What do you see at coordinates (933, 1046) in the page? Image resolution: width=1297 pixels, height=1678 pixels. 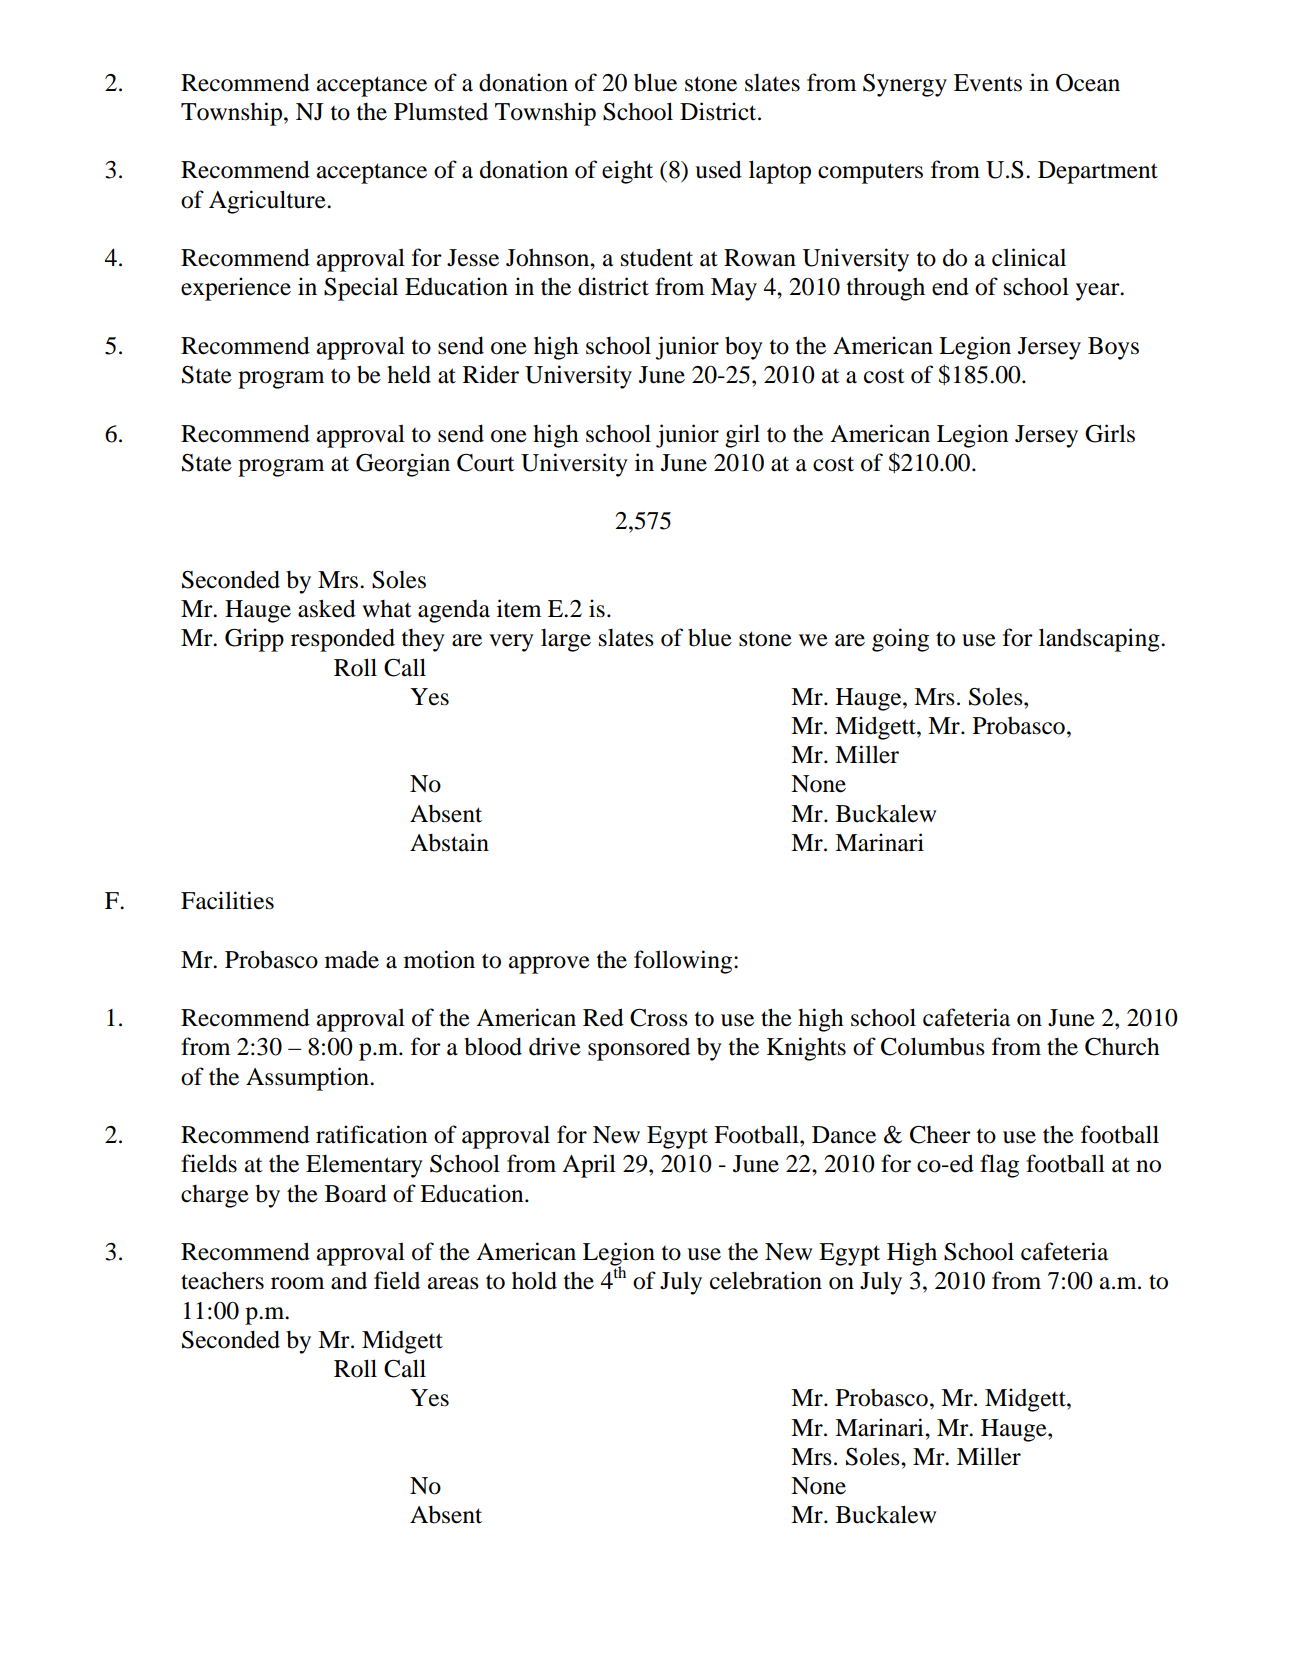 I see `Columbus` at bounding box center [933, 1046].
